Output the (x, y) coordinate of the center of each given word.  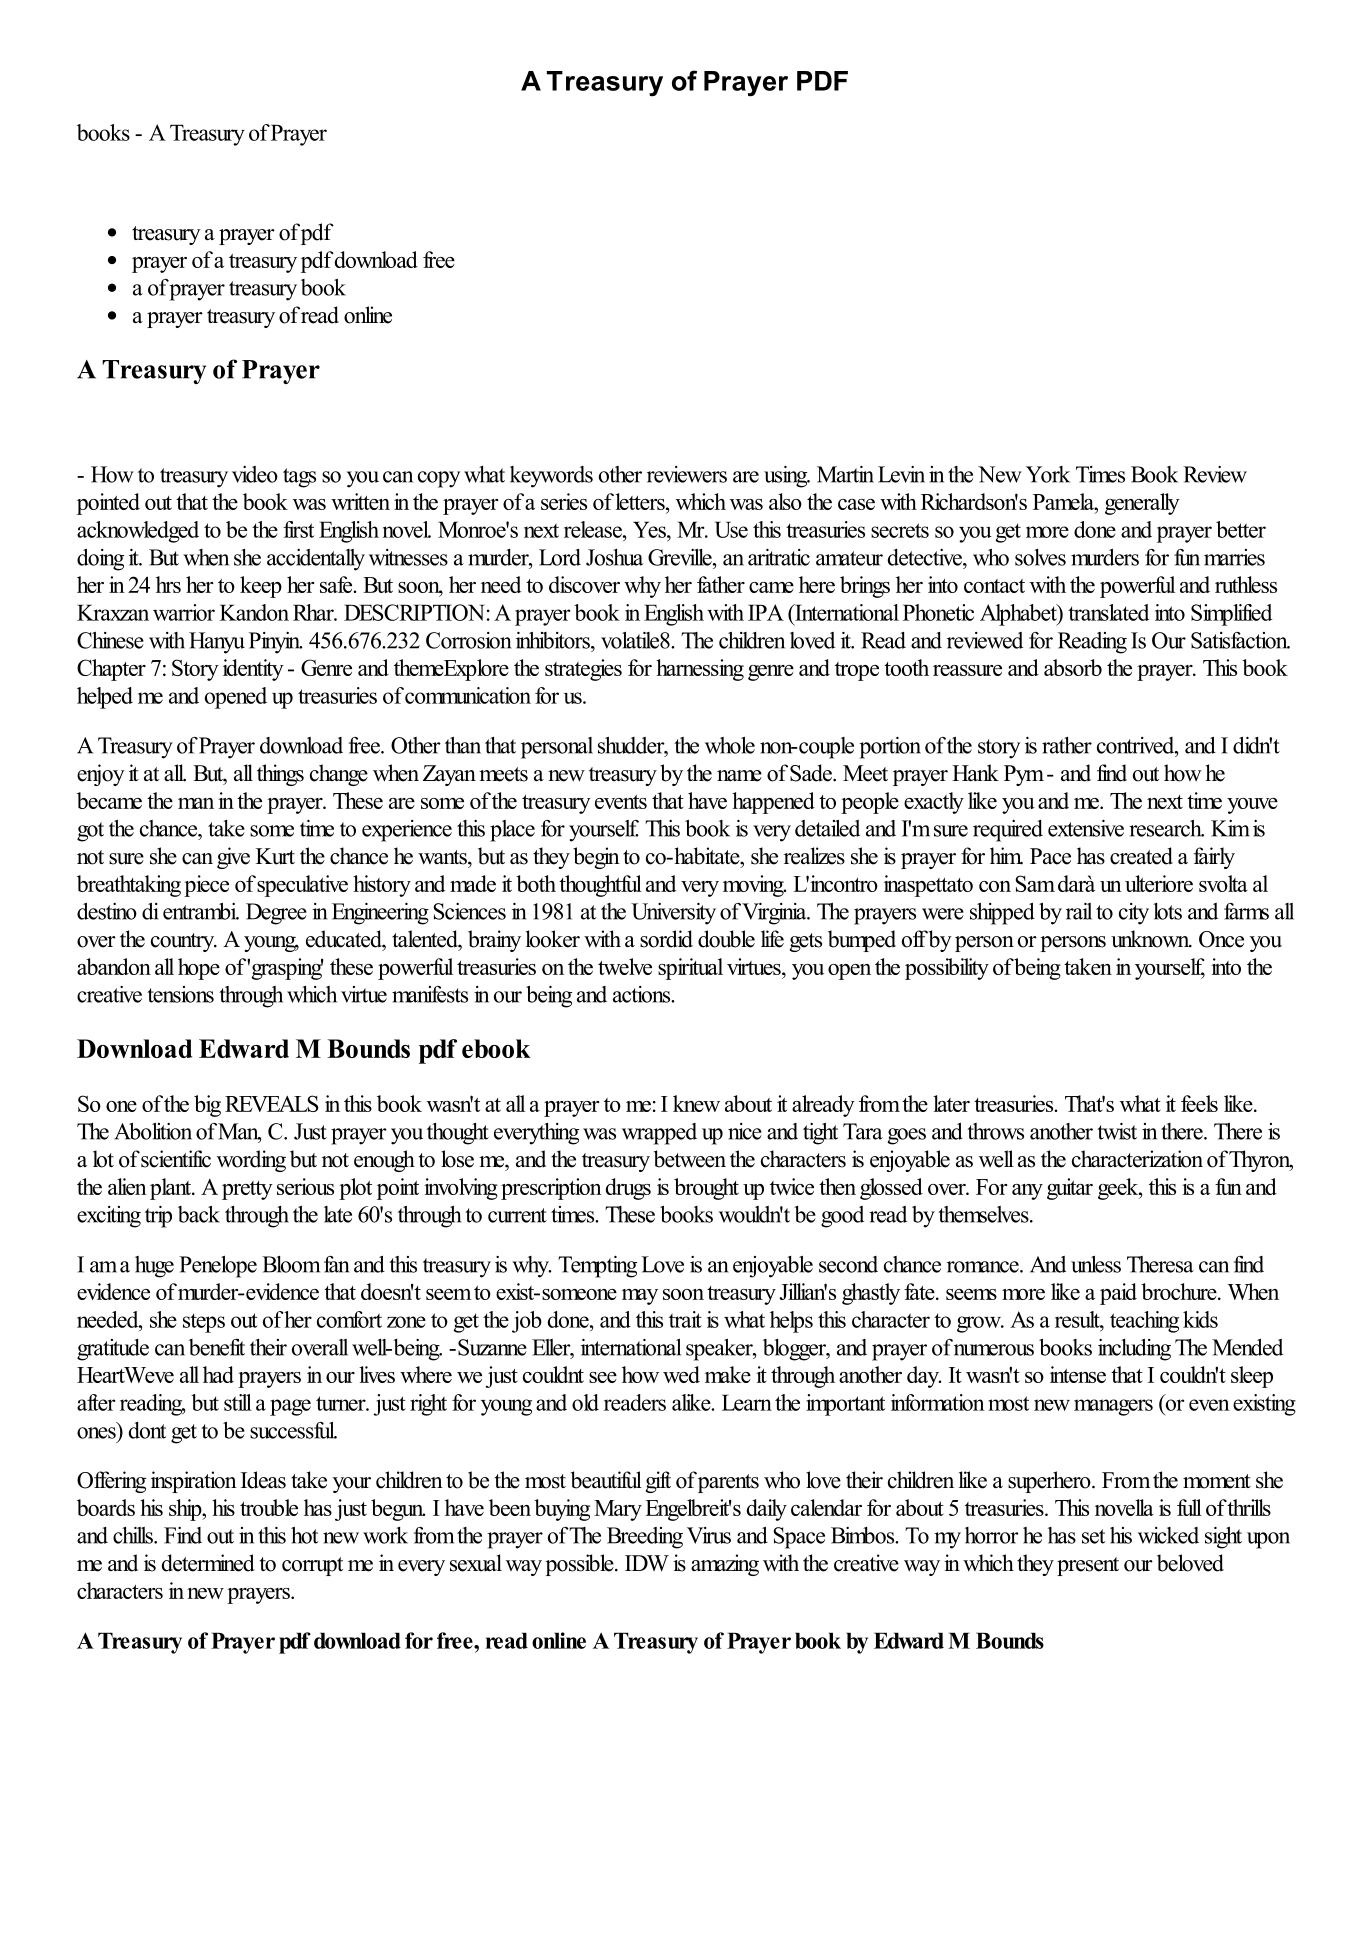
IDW (647, 1563)
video (255, 474)
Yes (650, 529)
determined (208, 1563)
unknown (1151, 939)
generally (1142, 504)
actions (643, 994)
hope (199, 969)
